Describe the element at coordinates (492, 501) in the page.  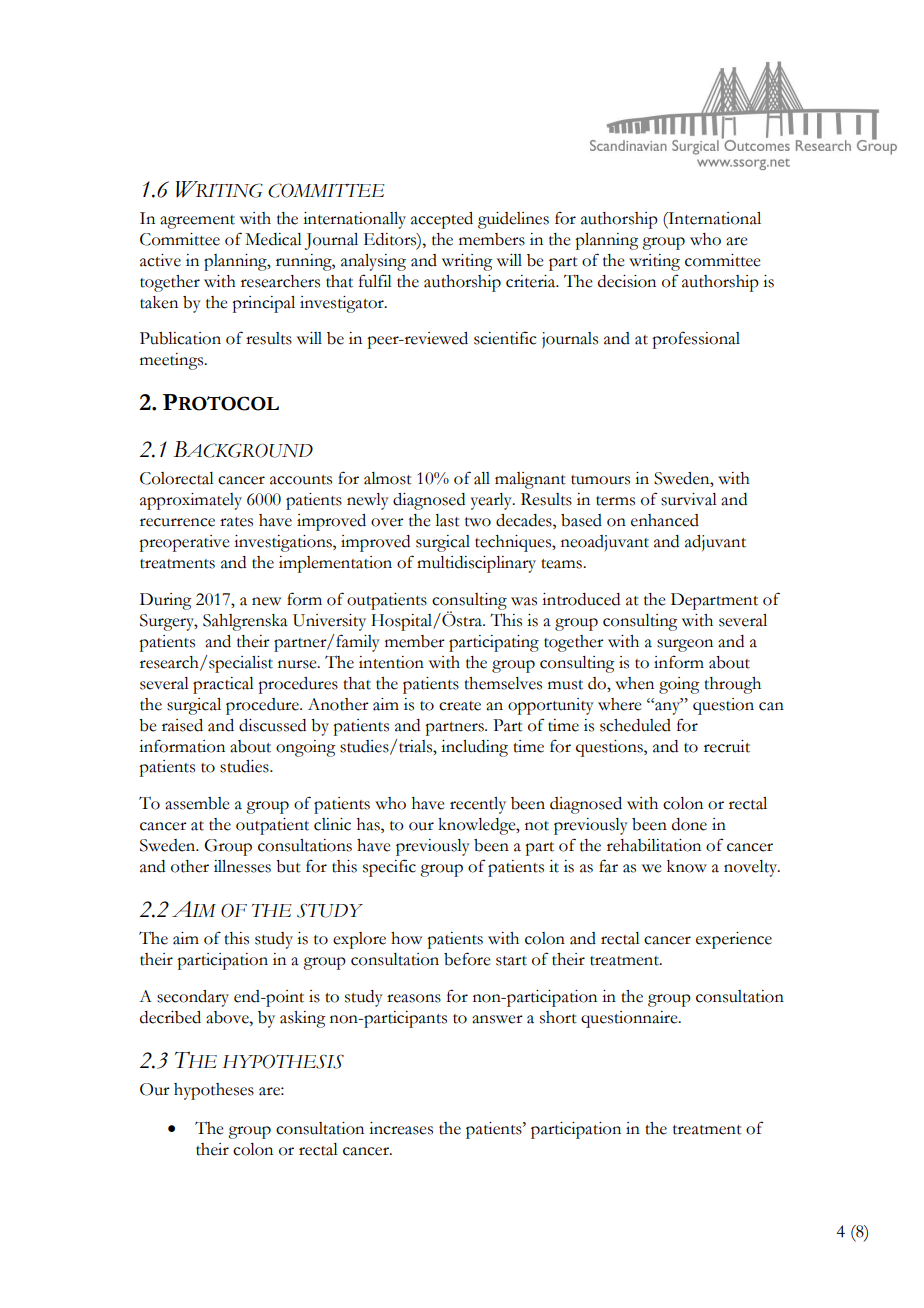
I see `yearly` at that location.
